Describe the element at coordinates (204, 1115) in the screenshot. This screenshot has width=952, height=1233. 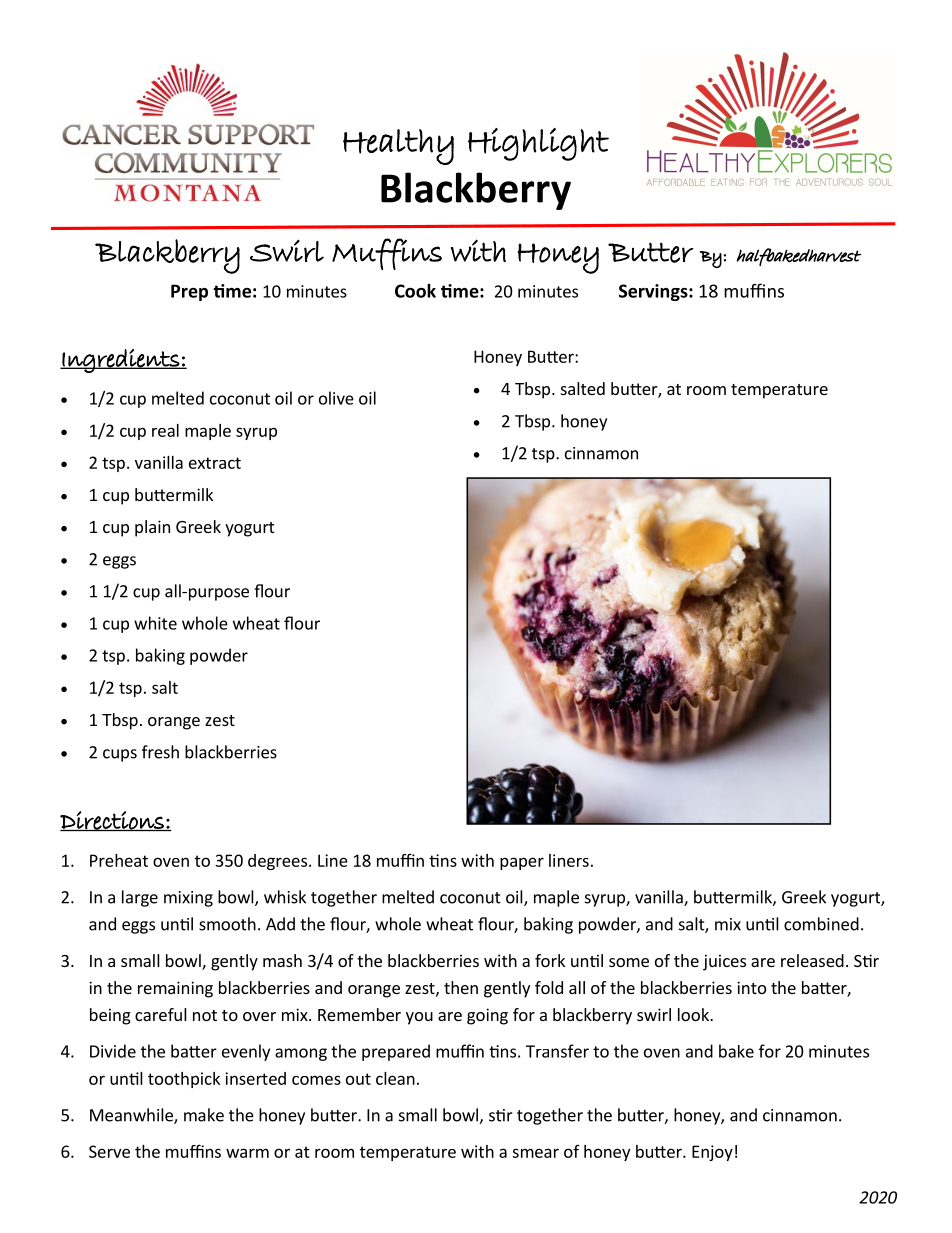
I see `make` at that location.
